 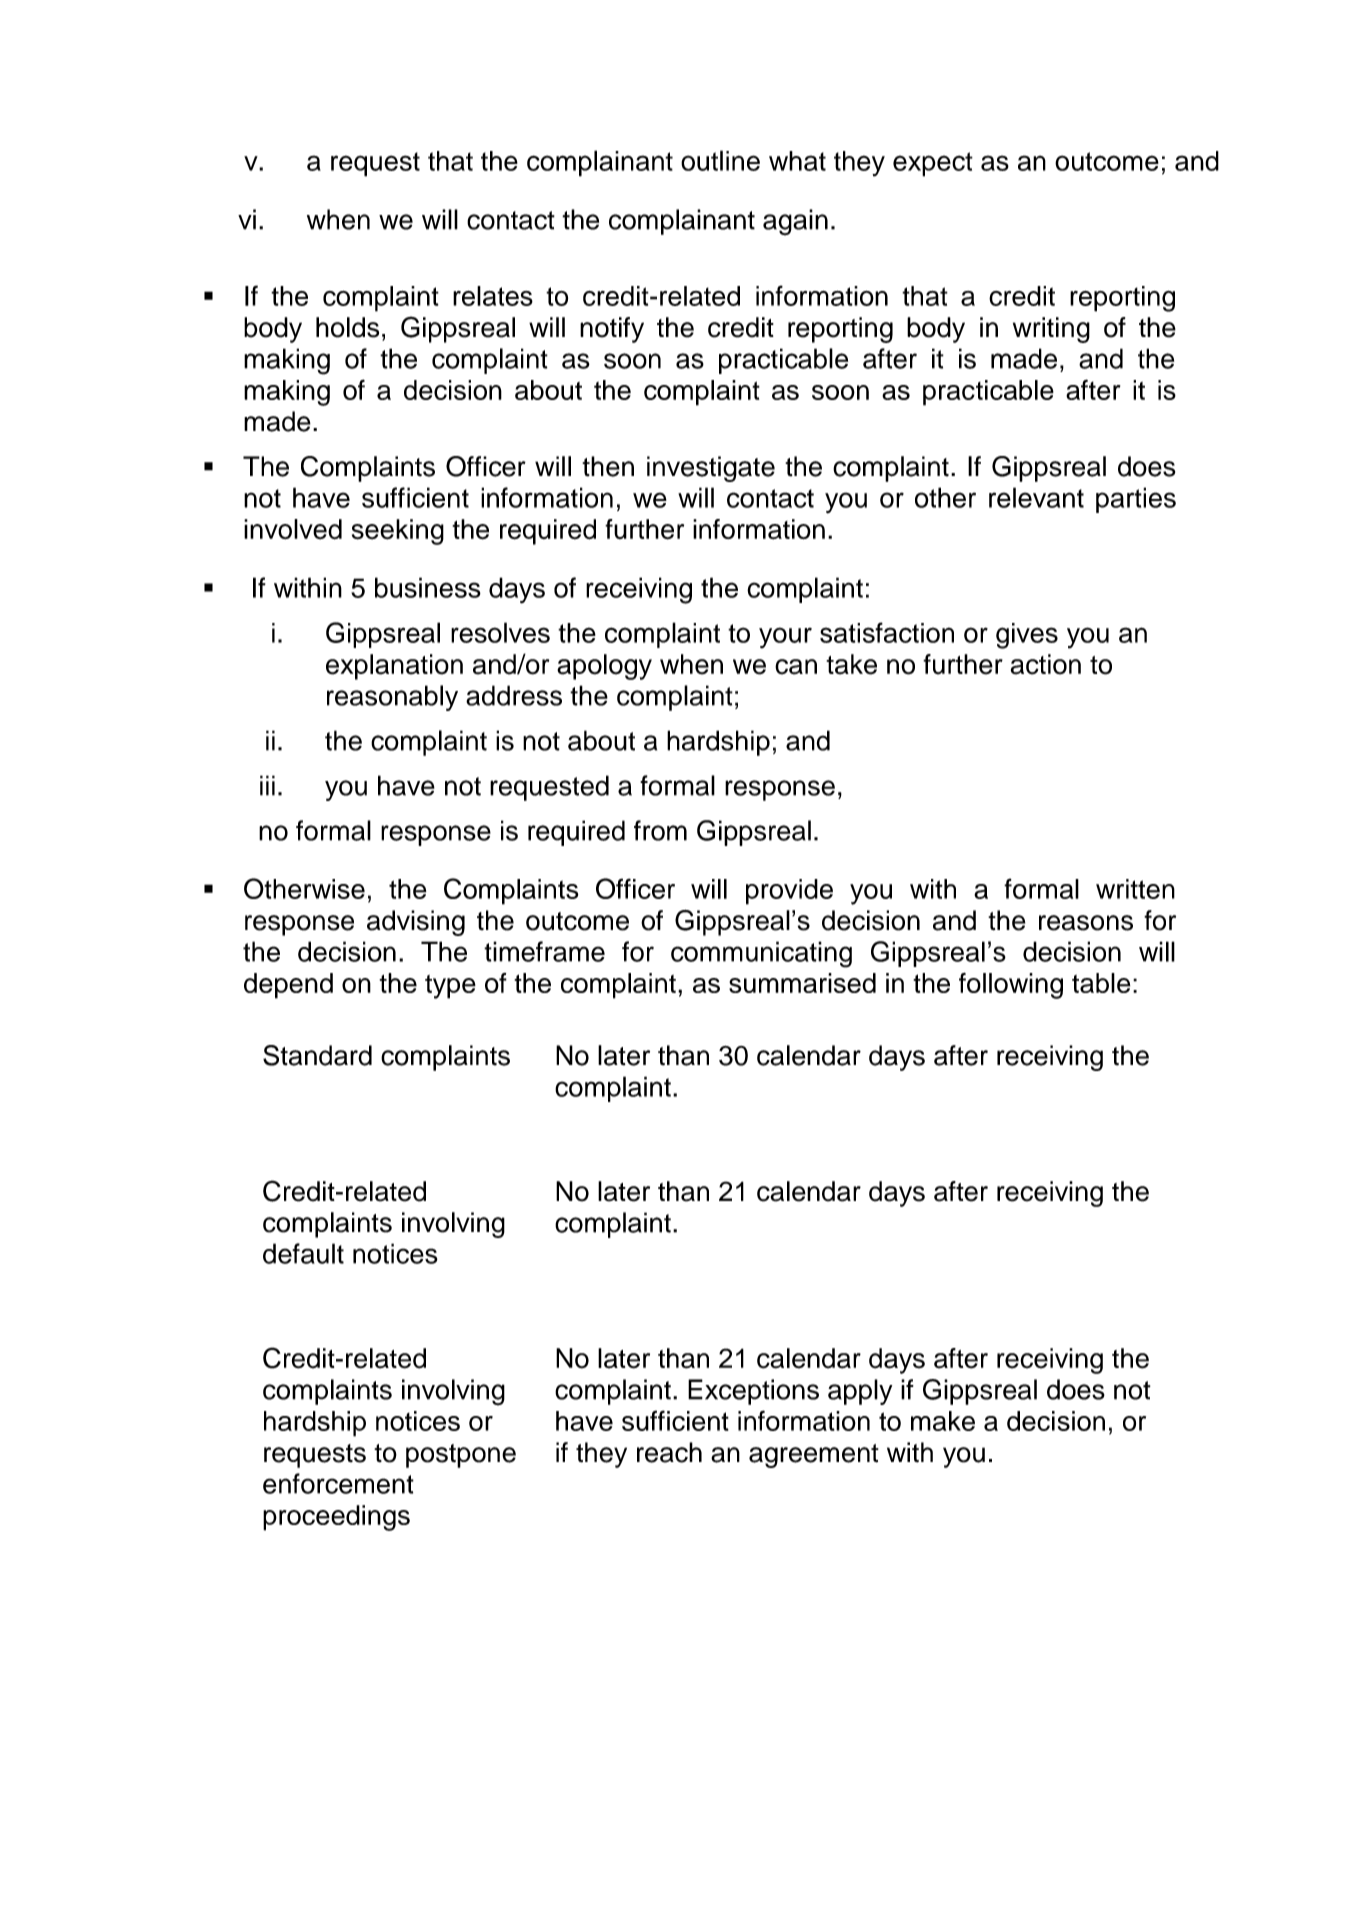 What do you see at coordinates (1011, 986) in the screenshot?
I see `following` at bounding box center [1011, 986].
